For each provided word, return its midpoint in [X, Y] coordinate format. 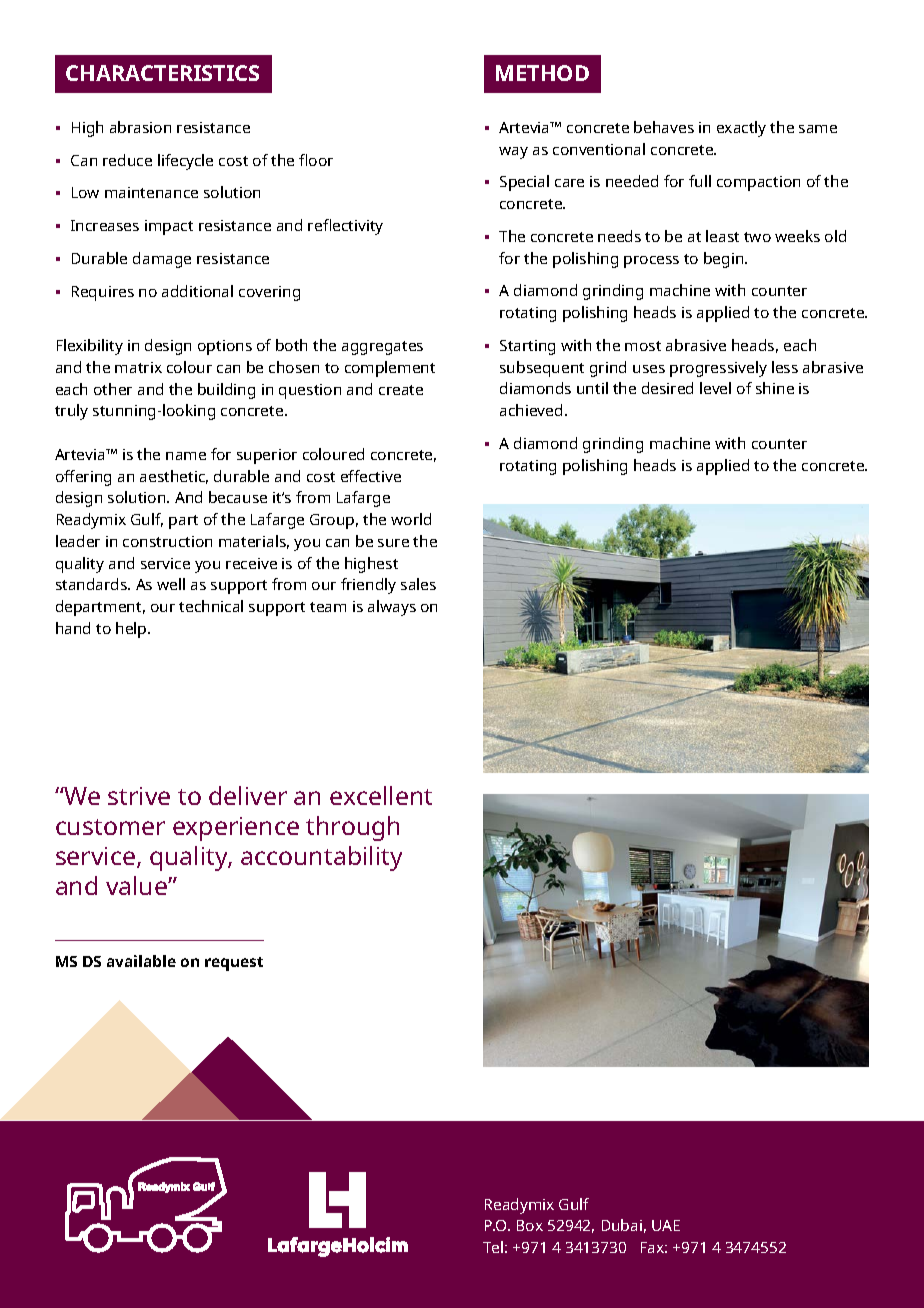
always [392, 608]
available [141, 961]
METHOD [542, 73]
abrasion [140, 127]
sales [418, 584]
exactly [741, 129]
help [132, 630]
